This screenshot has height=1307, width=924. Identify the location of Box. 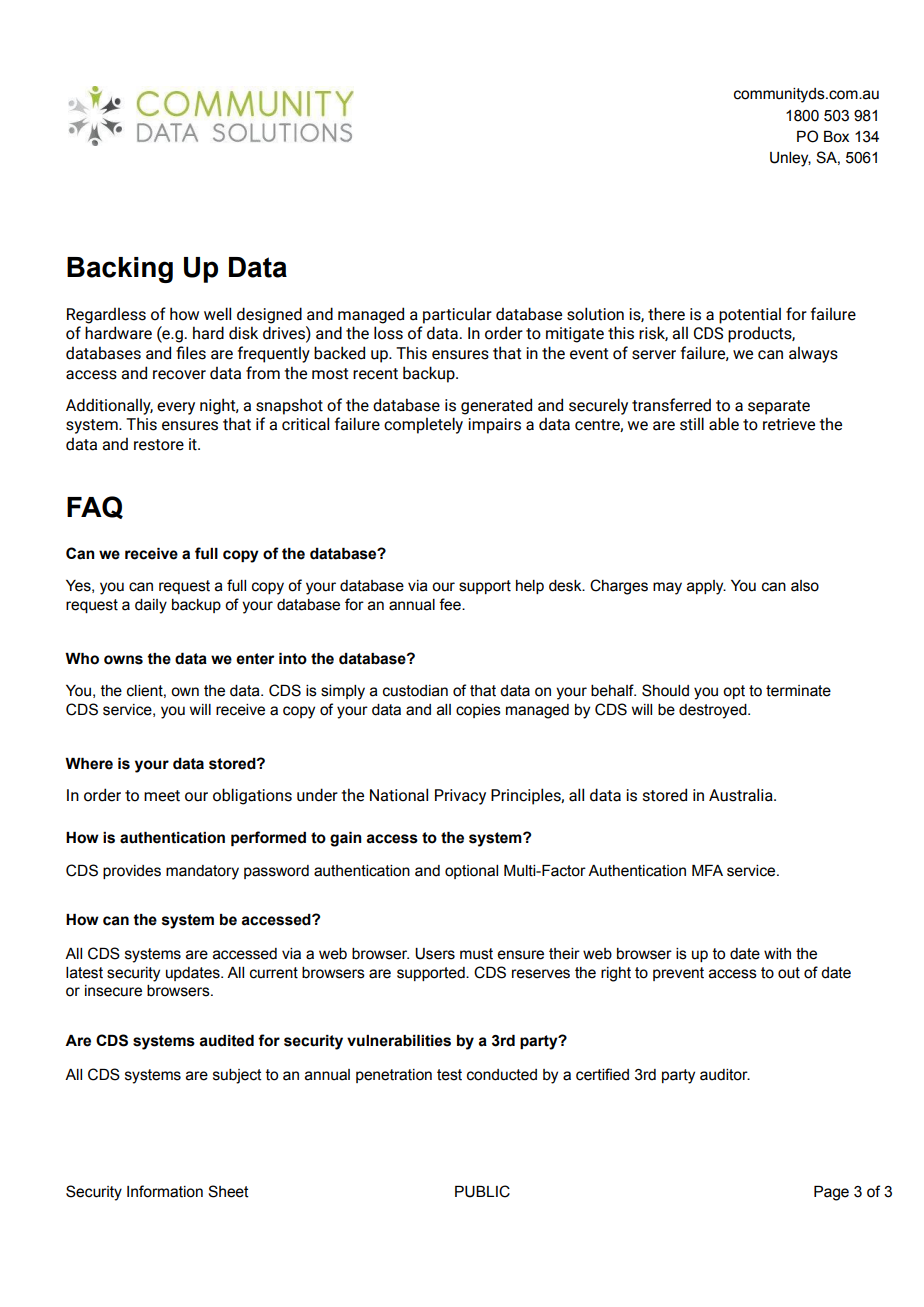
(836, 137).
